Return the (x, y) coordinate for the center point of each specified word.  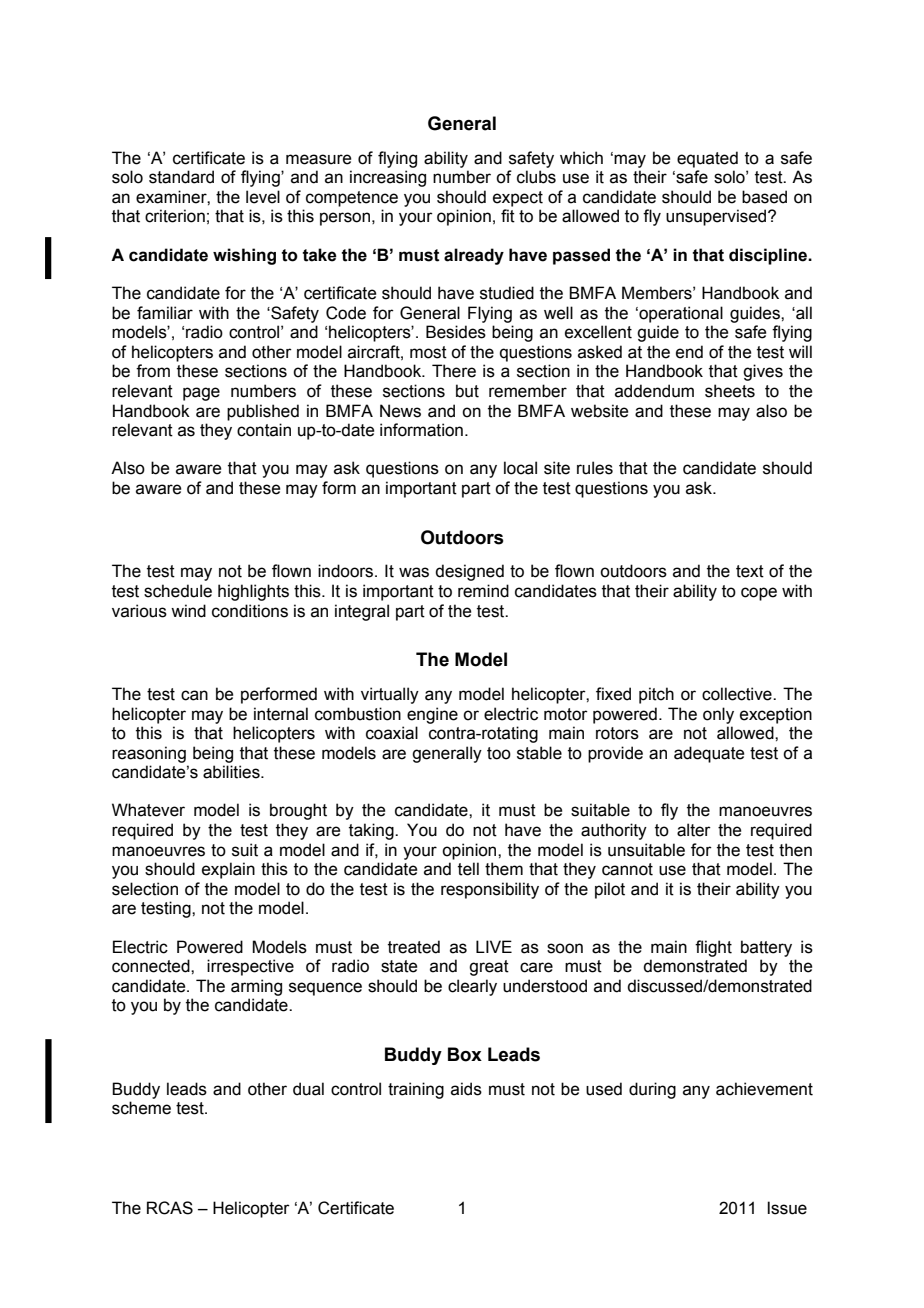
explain (228, 870)
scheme (141, 1108)
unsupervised (717, 217)
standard (181, 177)
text (750, 571)
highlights (253, 592)
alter (694, 830)
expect (518, 199)
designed (469, 572)
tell (468, 869)
